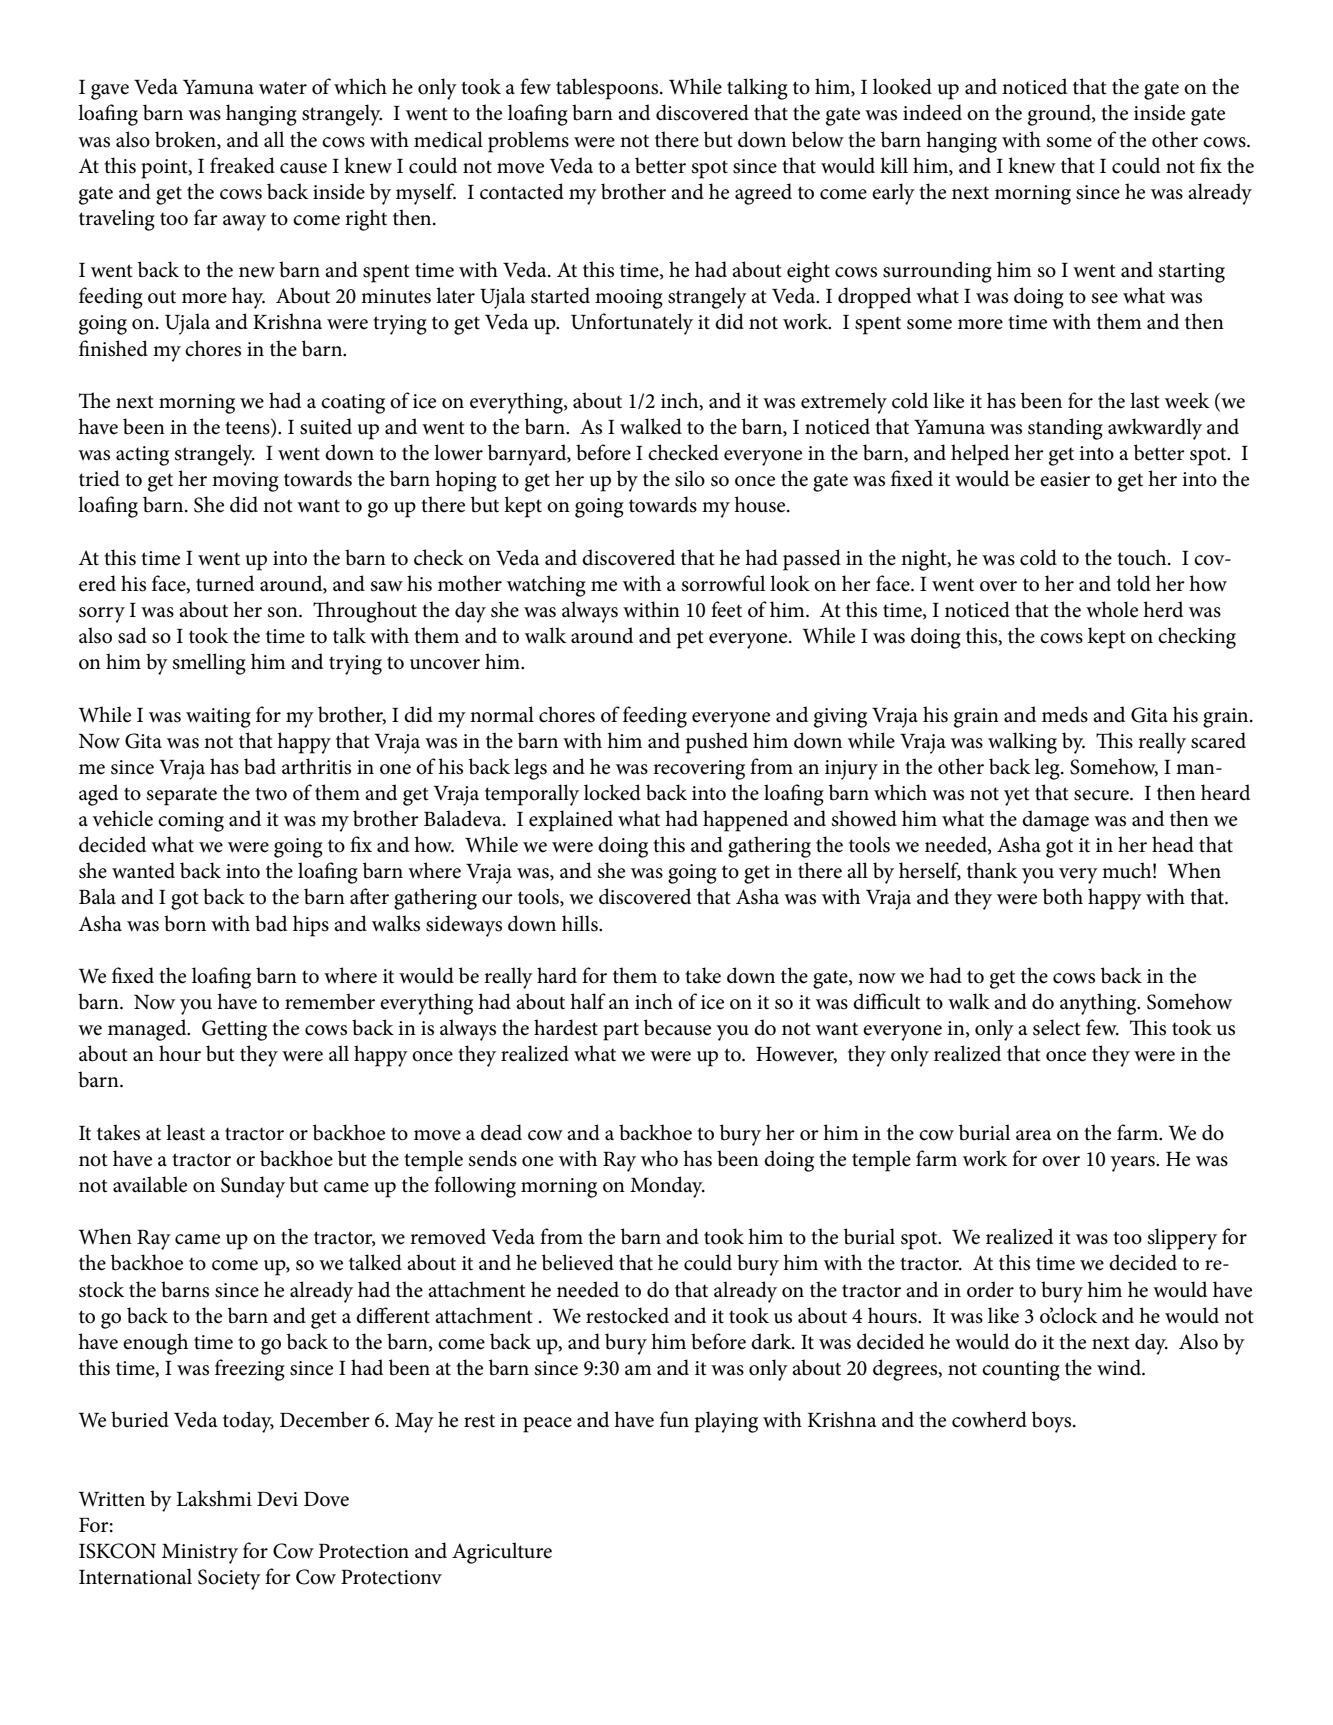 The image size is (1333, 1725). What do you see at coordinates (612, 792) in the page?
I see `locked` at bounding box center [612, 792].
